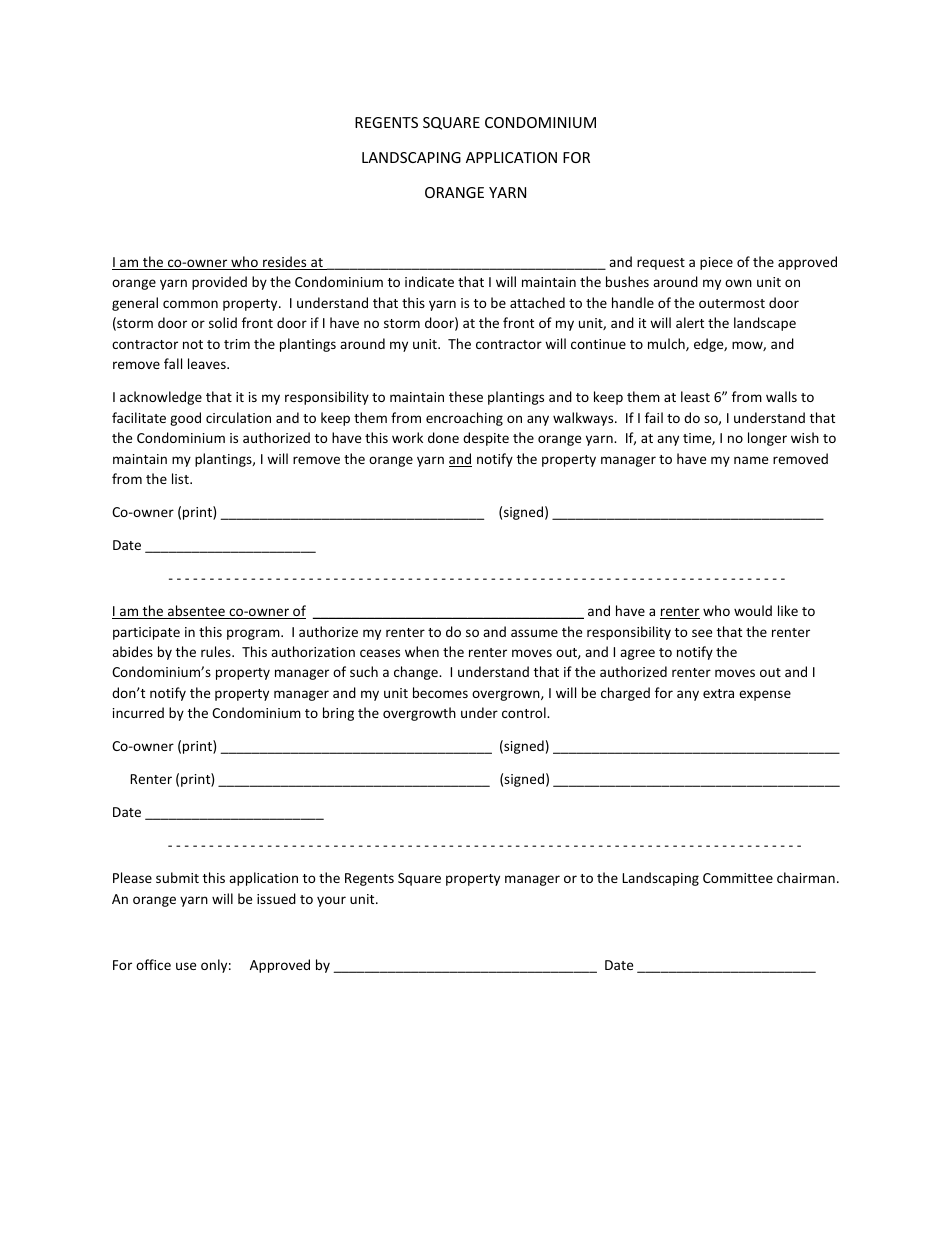 This document has height=1233, width=952. I want to click on would, so click(753, 610).
